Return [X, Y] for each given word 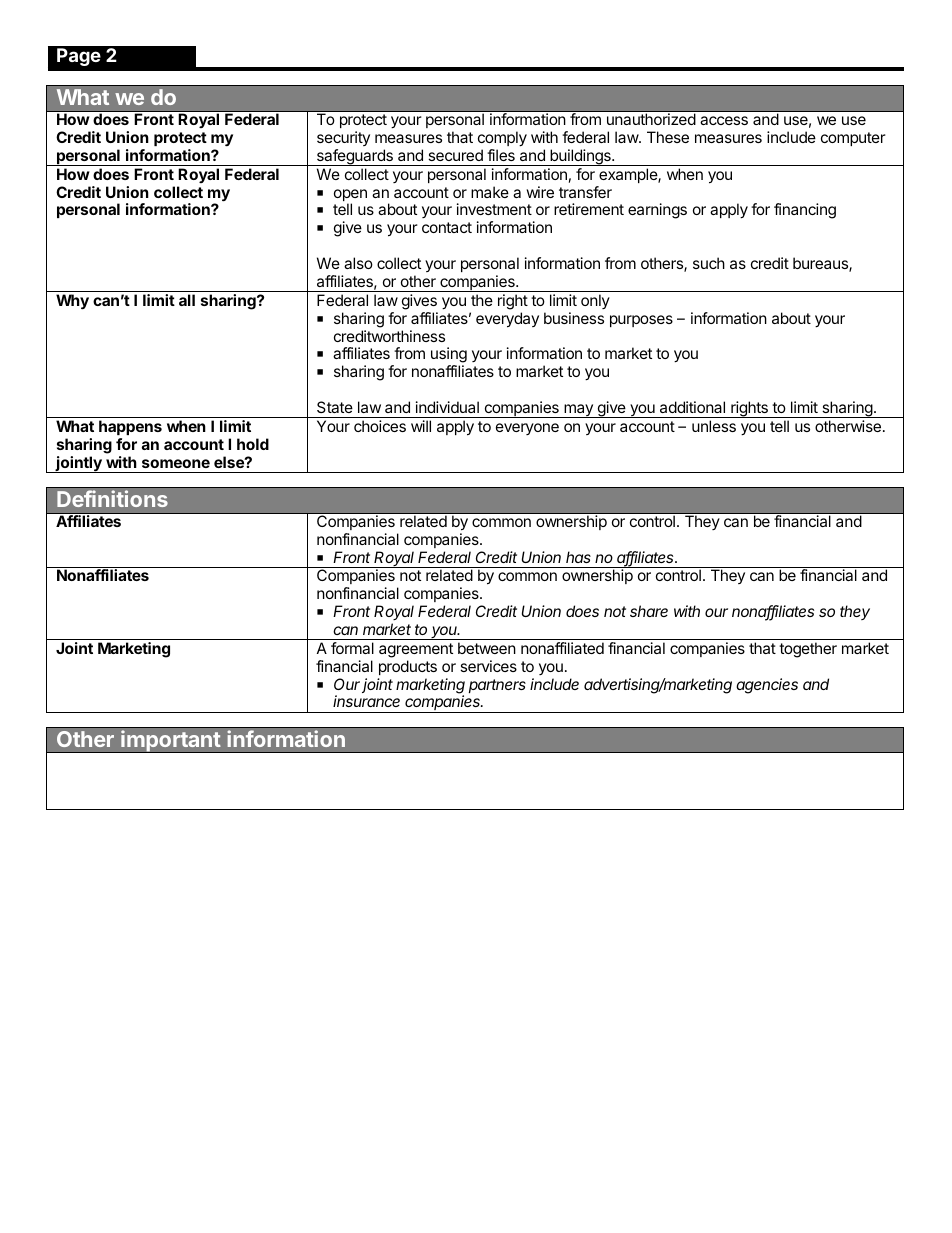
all [187, 300]
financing [805, 211]
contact [447, 227]
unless [714, 426]
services [488, 666]
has [578, 557]
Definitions [112, 498]
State [335, 407]
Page [79, 57]
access [724, 120]
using [449, 356]
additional [692, 407]
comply [502, 139]
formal [352, 648]
